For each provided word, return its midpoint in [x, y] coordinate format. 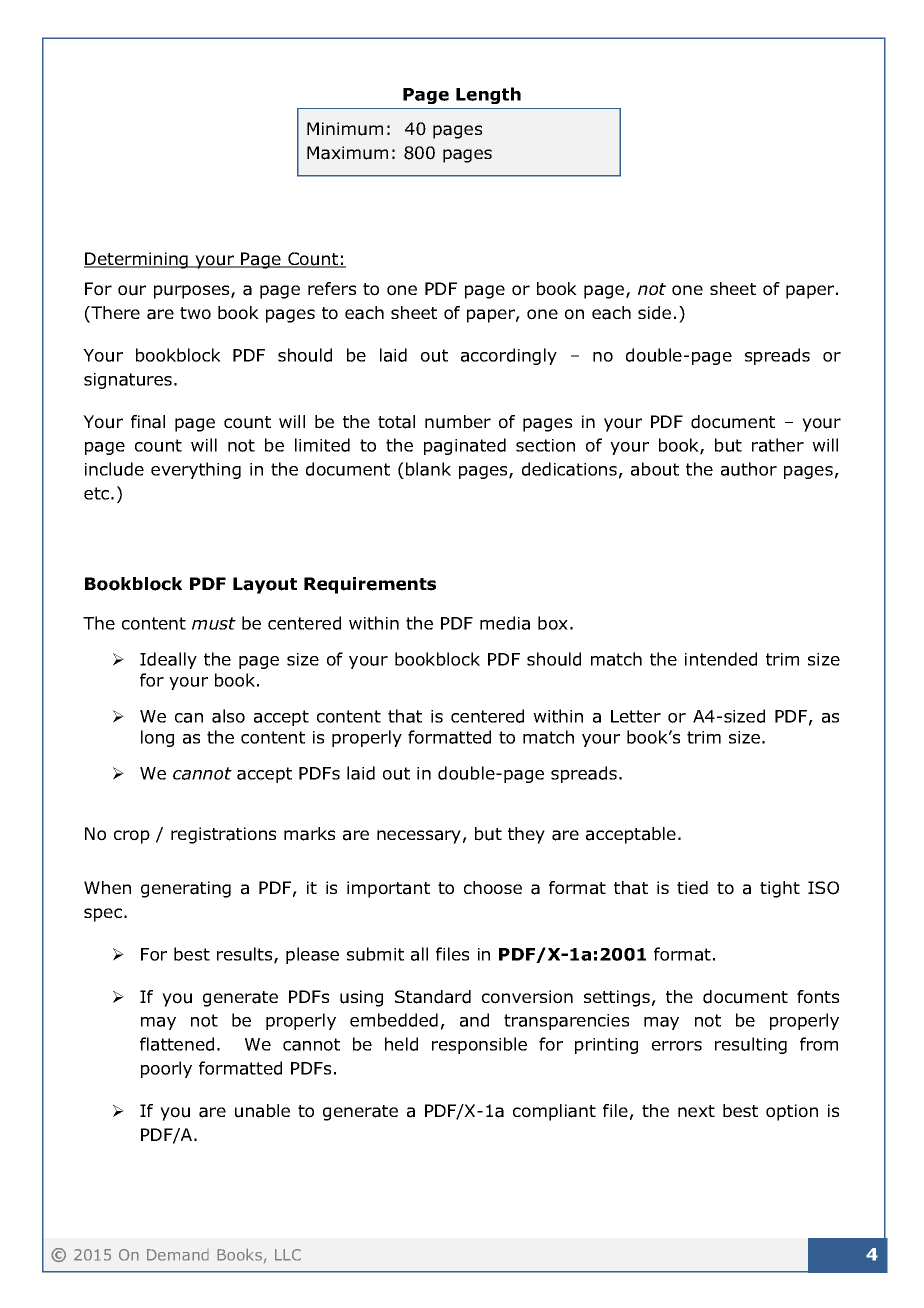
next [696, 1111]
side [654, 313]
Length [488, 95]
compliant [554, 1112]
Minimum [345, 129]
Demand [178, 1255]
